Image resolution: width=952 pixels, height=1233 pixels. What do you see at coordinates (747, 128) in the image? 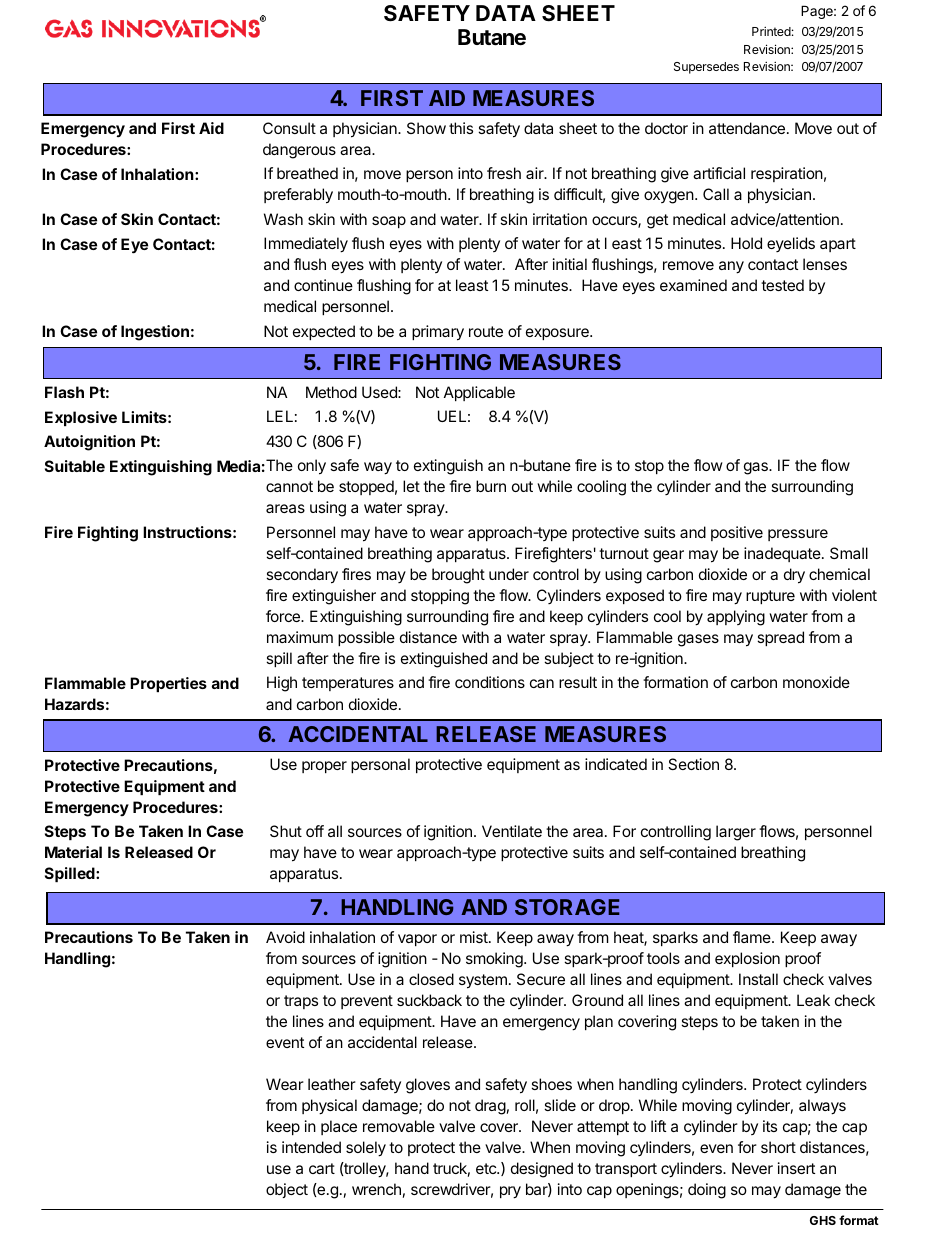
I see `attendance` at bounding box center [747, 128].
